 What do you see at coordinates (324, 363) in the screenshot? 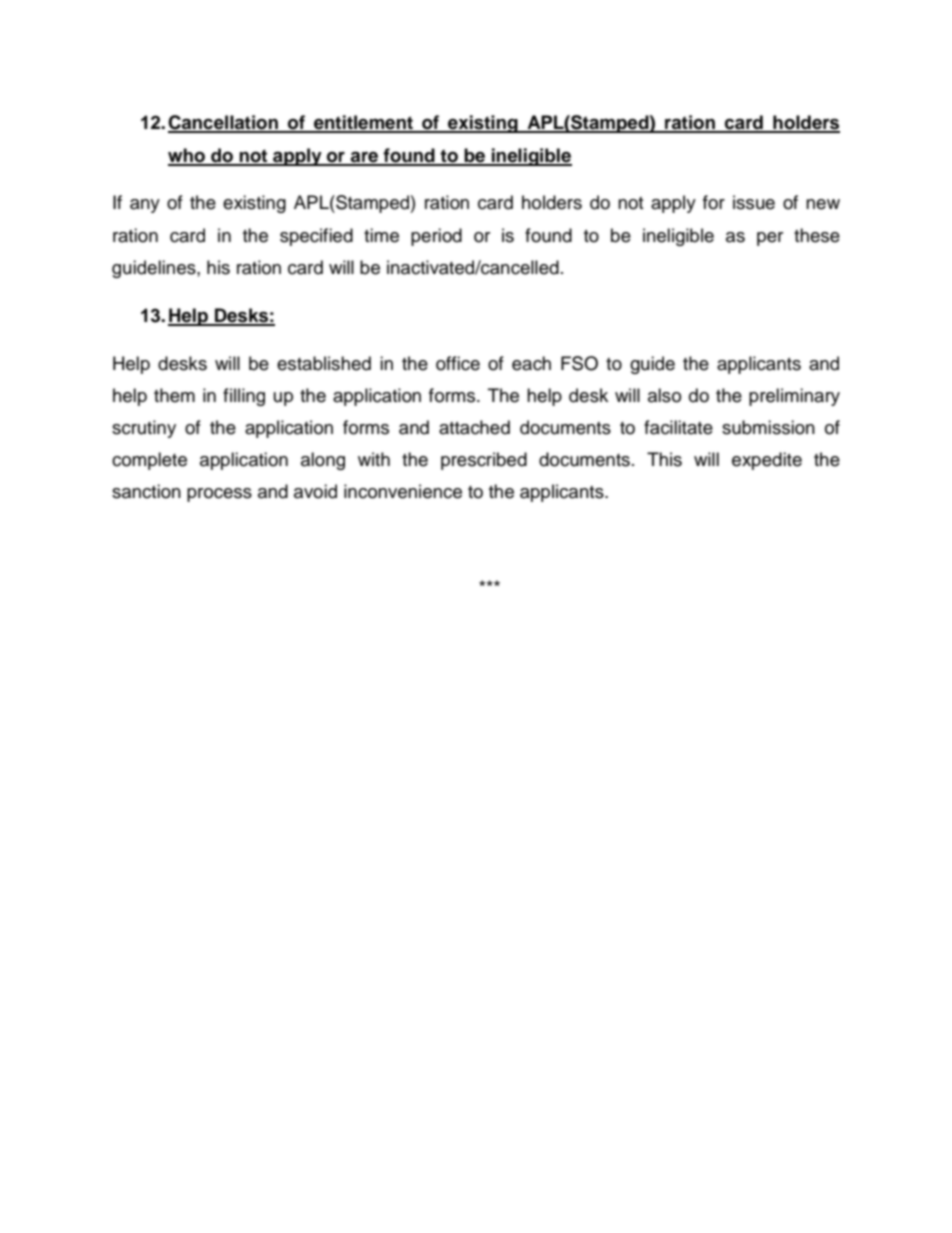
I see `established` at bounding box center [324, 363].
